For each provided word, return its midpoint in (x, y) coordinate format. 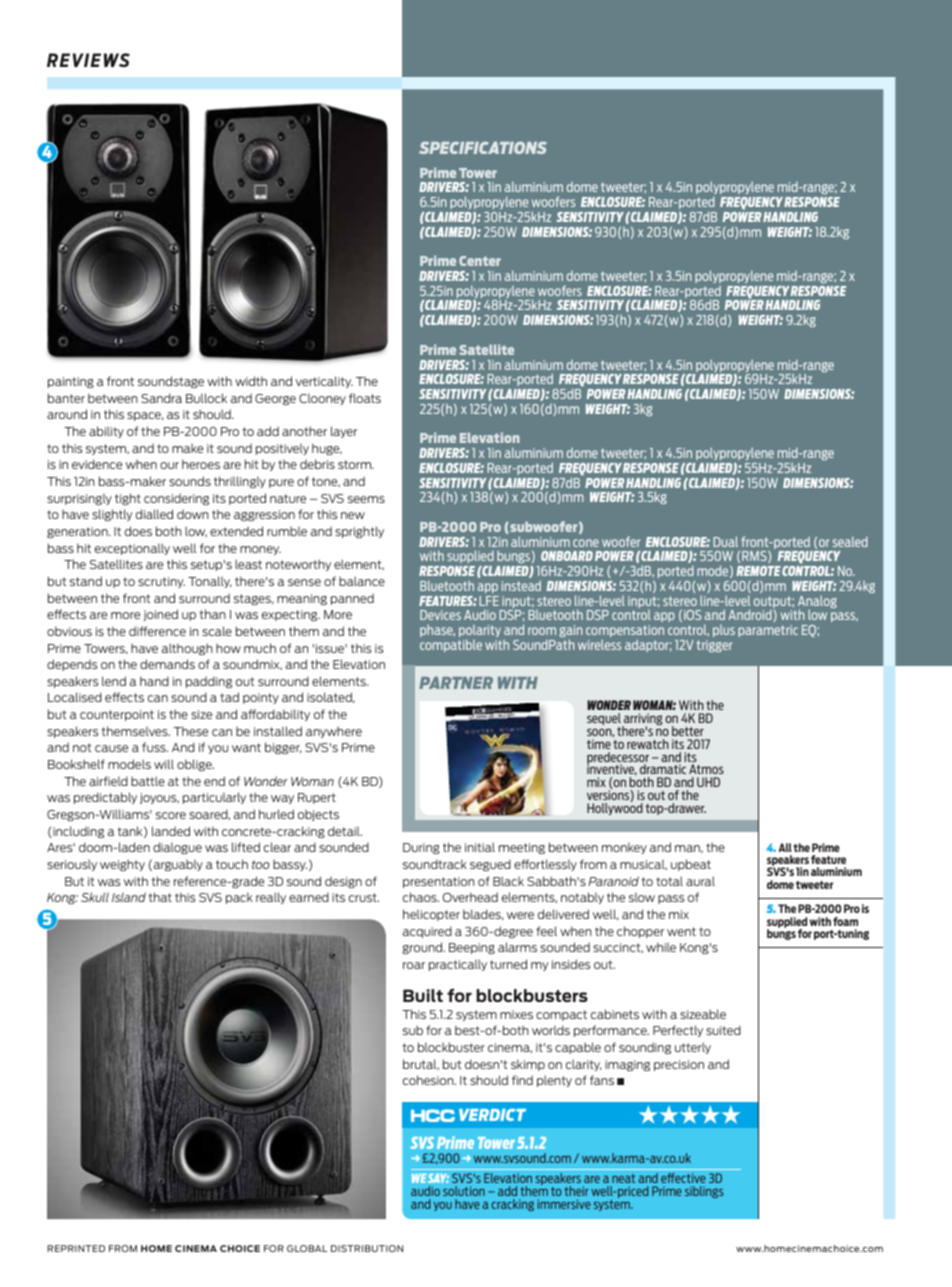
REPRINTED (76, 1248)
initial (480, 847)
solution (464, 1191)
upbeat (691, 865)
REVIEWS (88, 60)
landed (171, 831)
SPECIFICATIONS (483, 147)
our (169, 465)
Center (480, 261)
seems (366, 499)
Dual (725, 541)
